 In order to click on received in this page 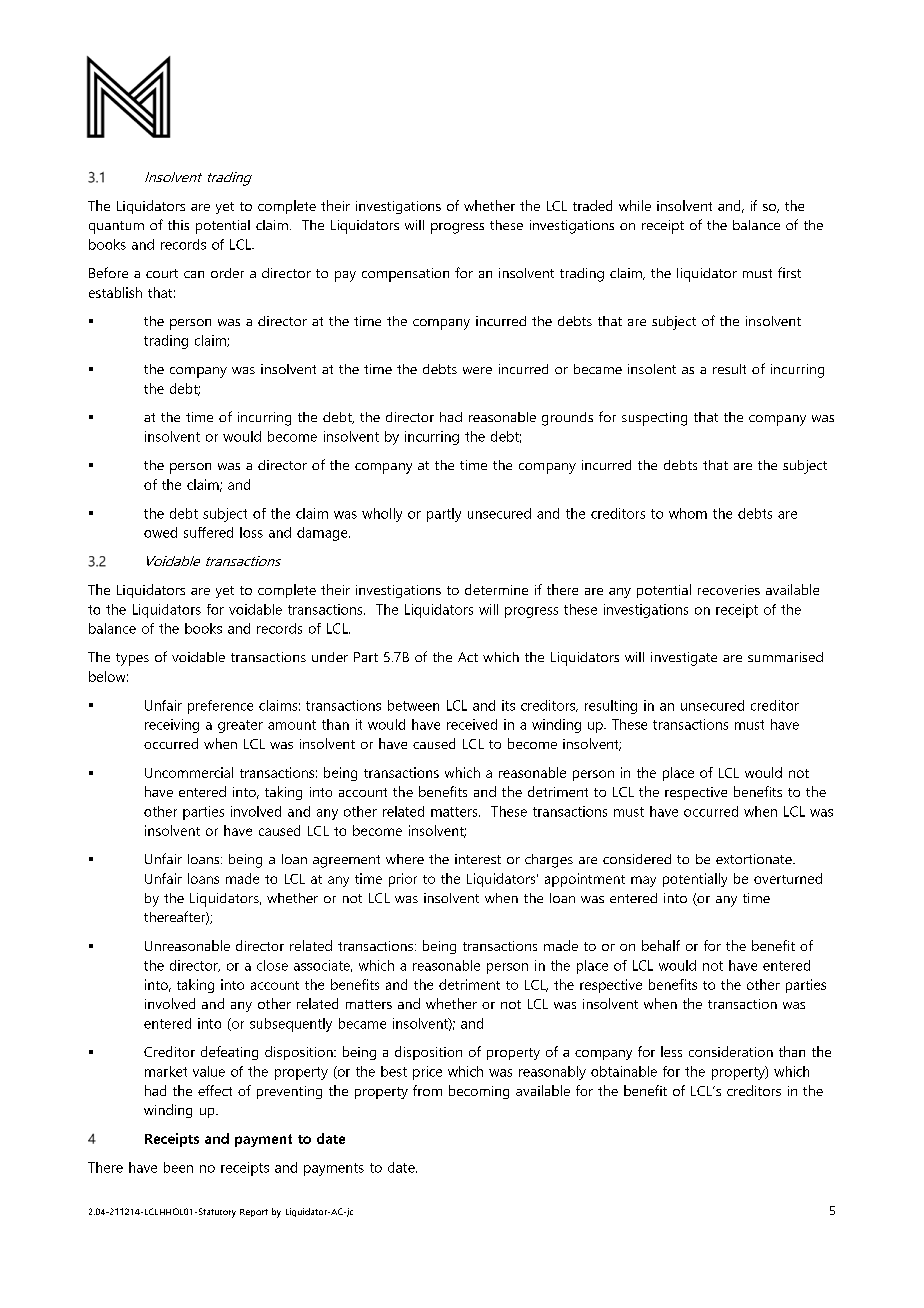, I will do `click(472, 724)`.
